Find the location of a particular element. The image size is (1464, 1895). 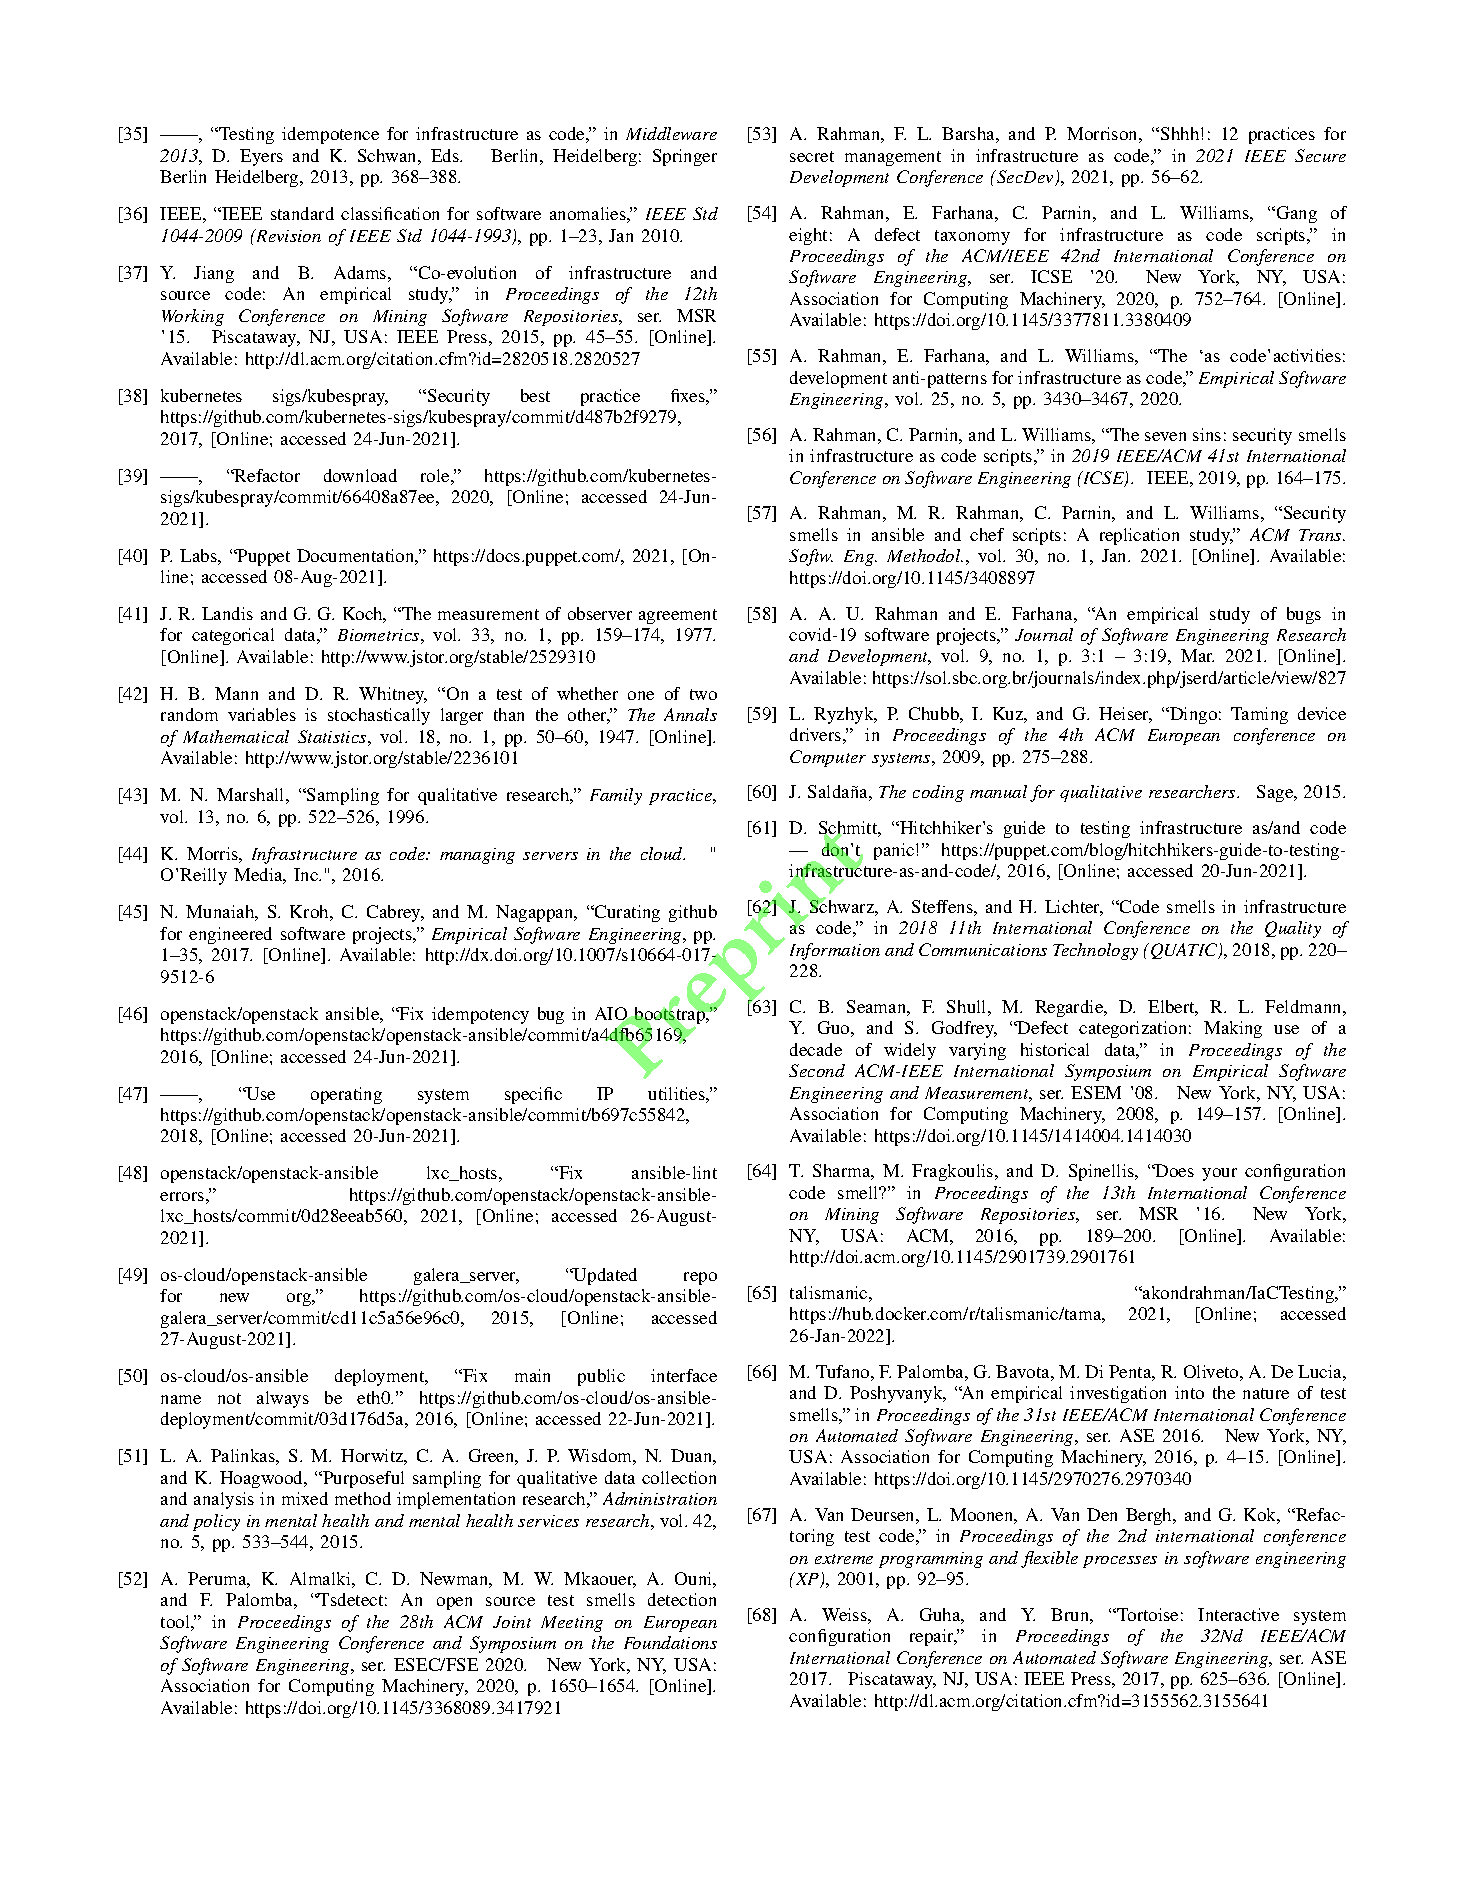

two is located at coordinates (703, 694).
